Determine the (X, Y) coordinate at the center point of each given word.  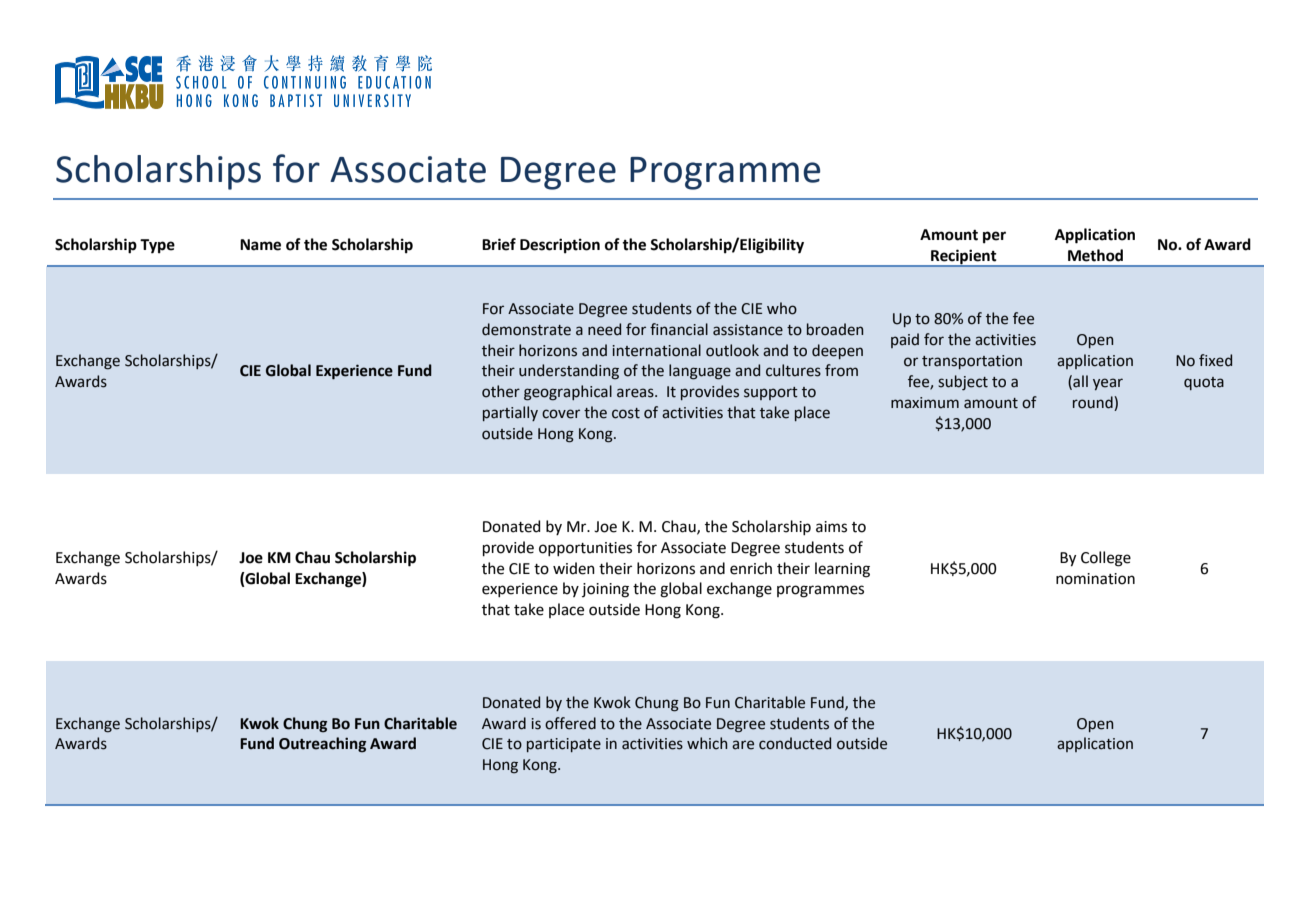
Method (1095, 255)
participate (564, 745)
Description (560, 246)
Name (260, 245)
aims (831, 527)
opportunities (585, 549)
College (1106, 559)
